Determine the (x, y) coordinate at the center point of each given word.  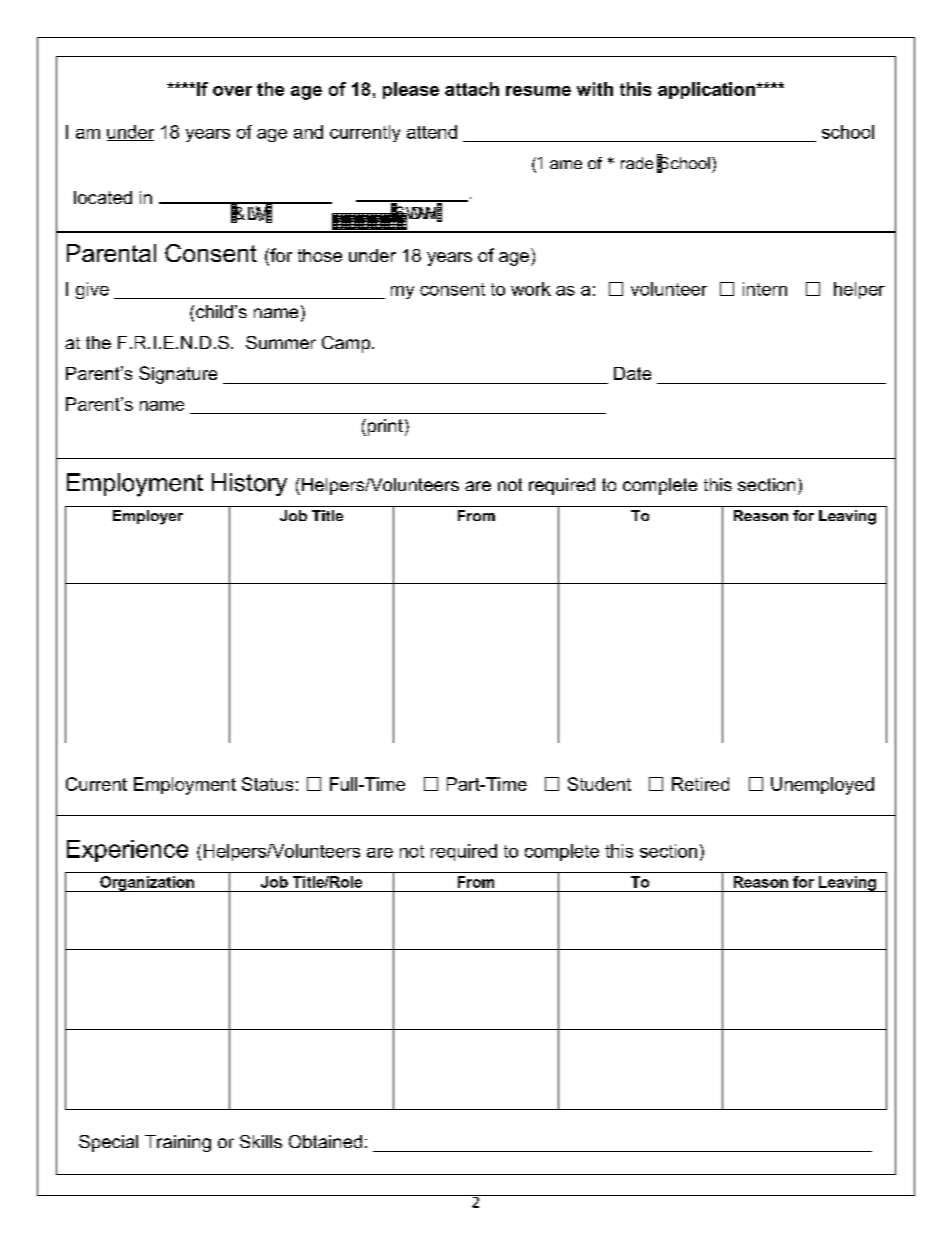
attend (432, 132)
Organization (147, 884)
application (707, 90)
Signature (178, 375)
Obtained (325, 1141)
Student (599, 784)
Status (267, 784)
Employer (148, 517)
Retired (700, 784)
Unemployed (822, 786)
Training (178, 1143)
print (384, 427)
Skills (261, 1141)
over (232, 91)
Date (632, 373)
